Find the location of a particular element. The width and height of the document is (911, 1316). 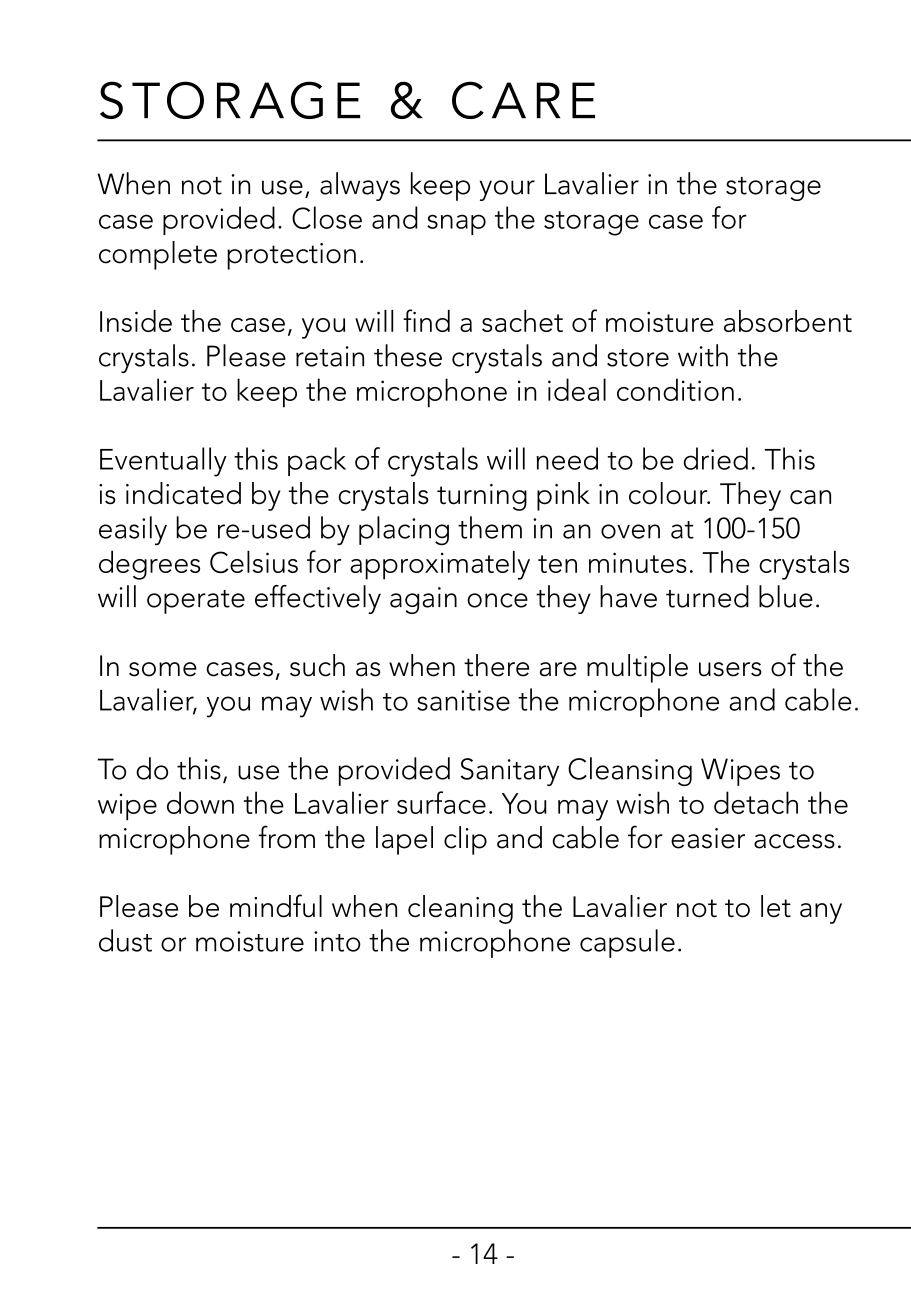

these is located at coordinates (408, 355).
